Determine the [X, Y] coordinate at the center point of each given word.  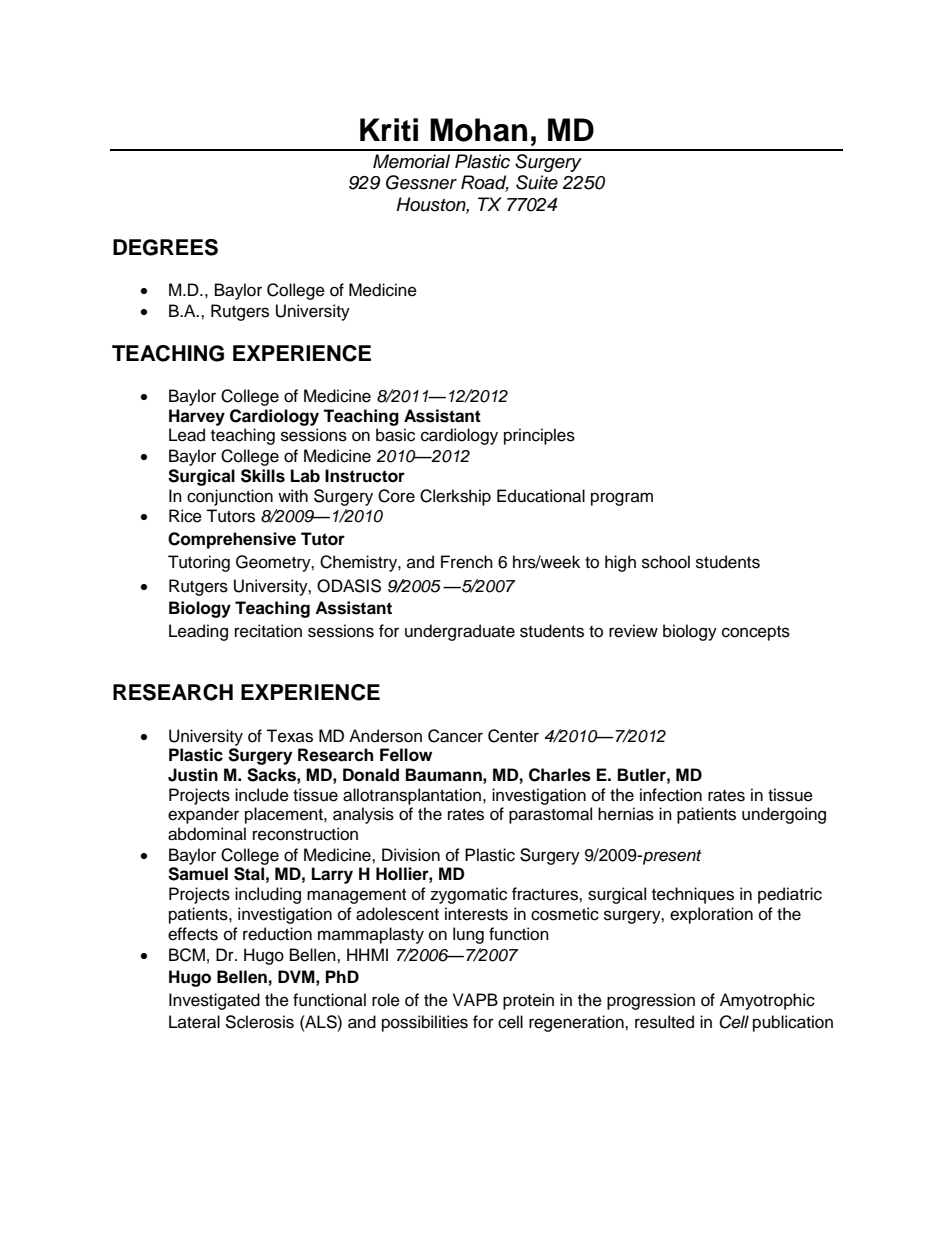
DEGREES [165, 247]
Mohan [478, 130]
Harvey [197, 417]
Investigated [214, 1001]
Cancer [455, 736]
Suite [537, 182]
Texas [289, 736]
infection [671, 795]
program [622, 499]
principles [539, 436]
